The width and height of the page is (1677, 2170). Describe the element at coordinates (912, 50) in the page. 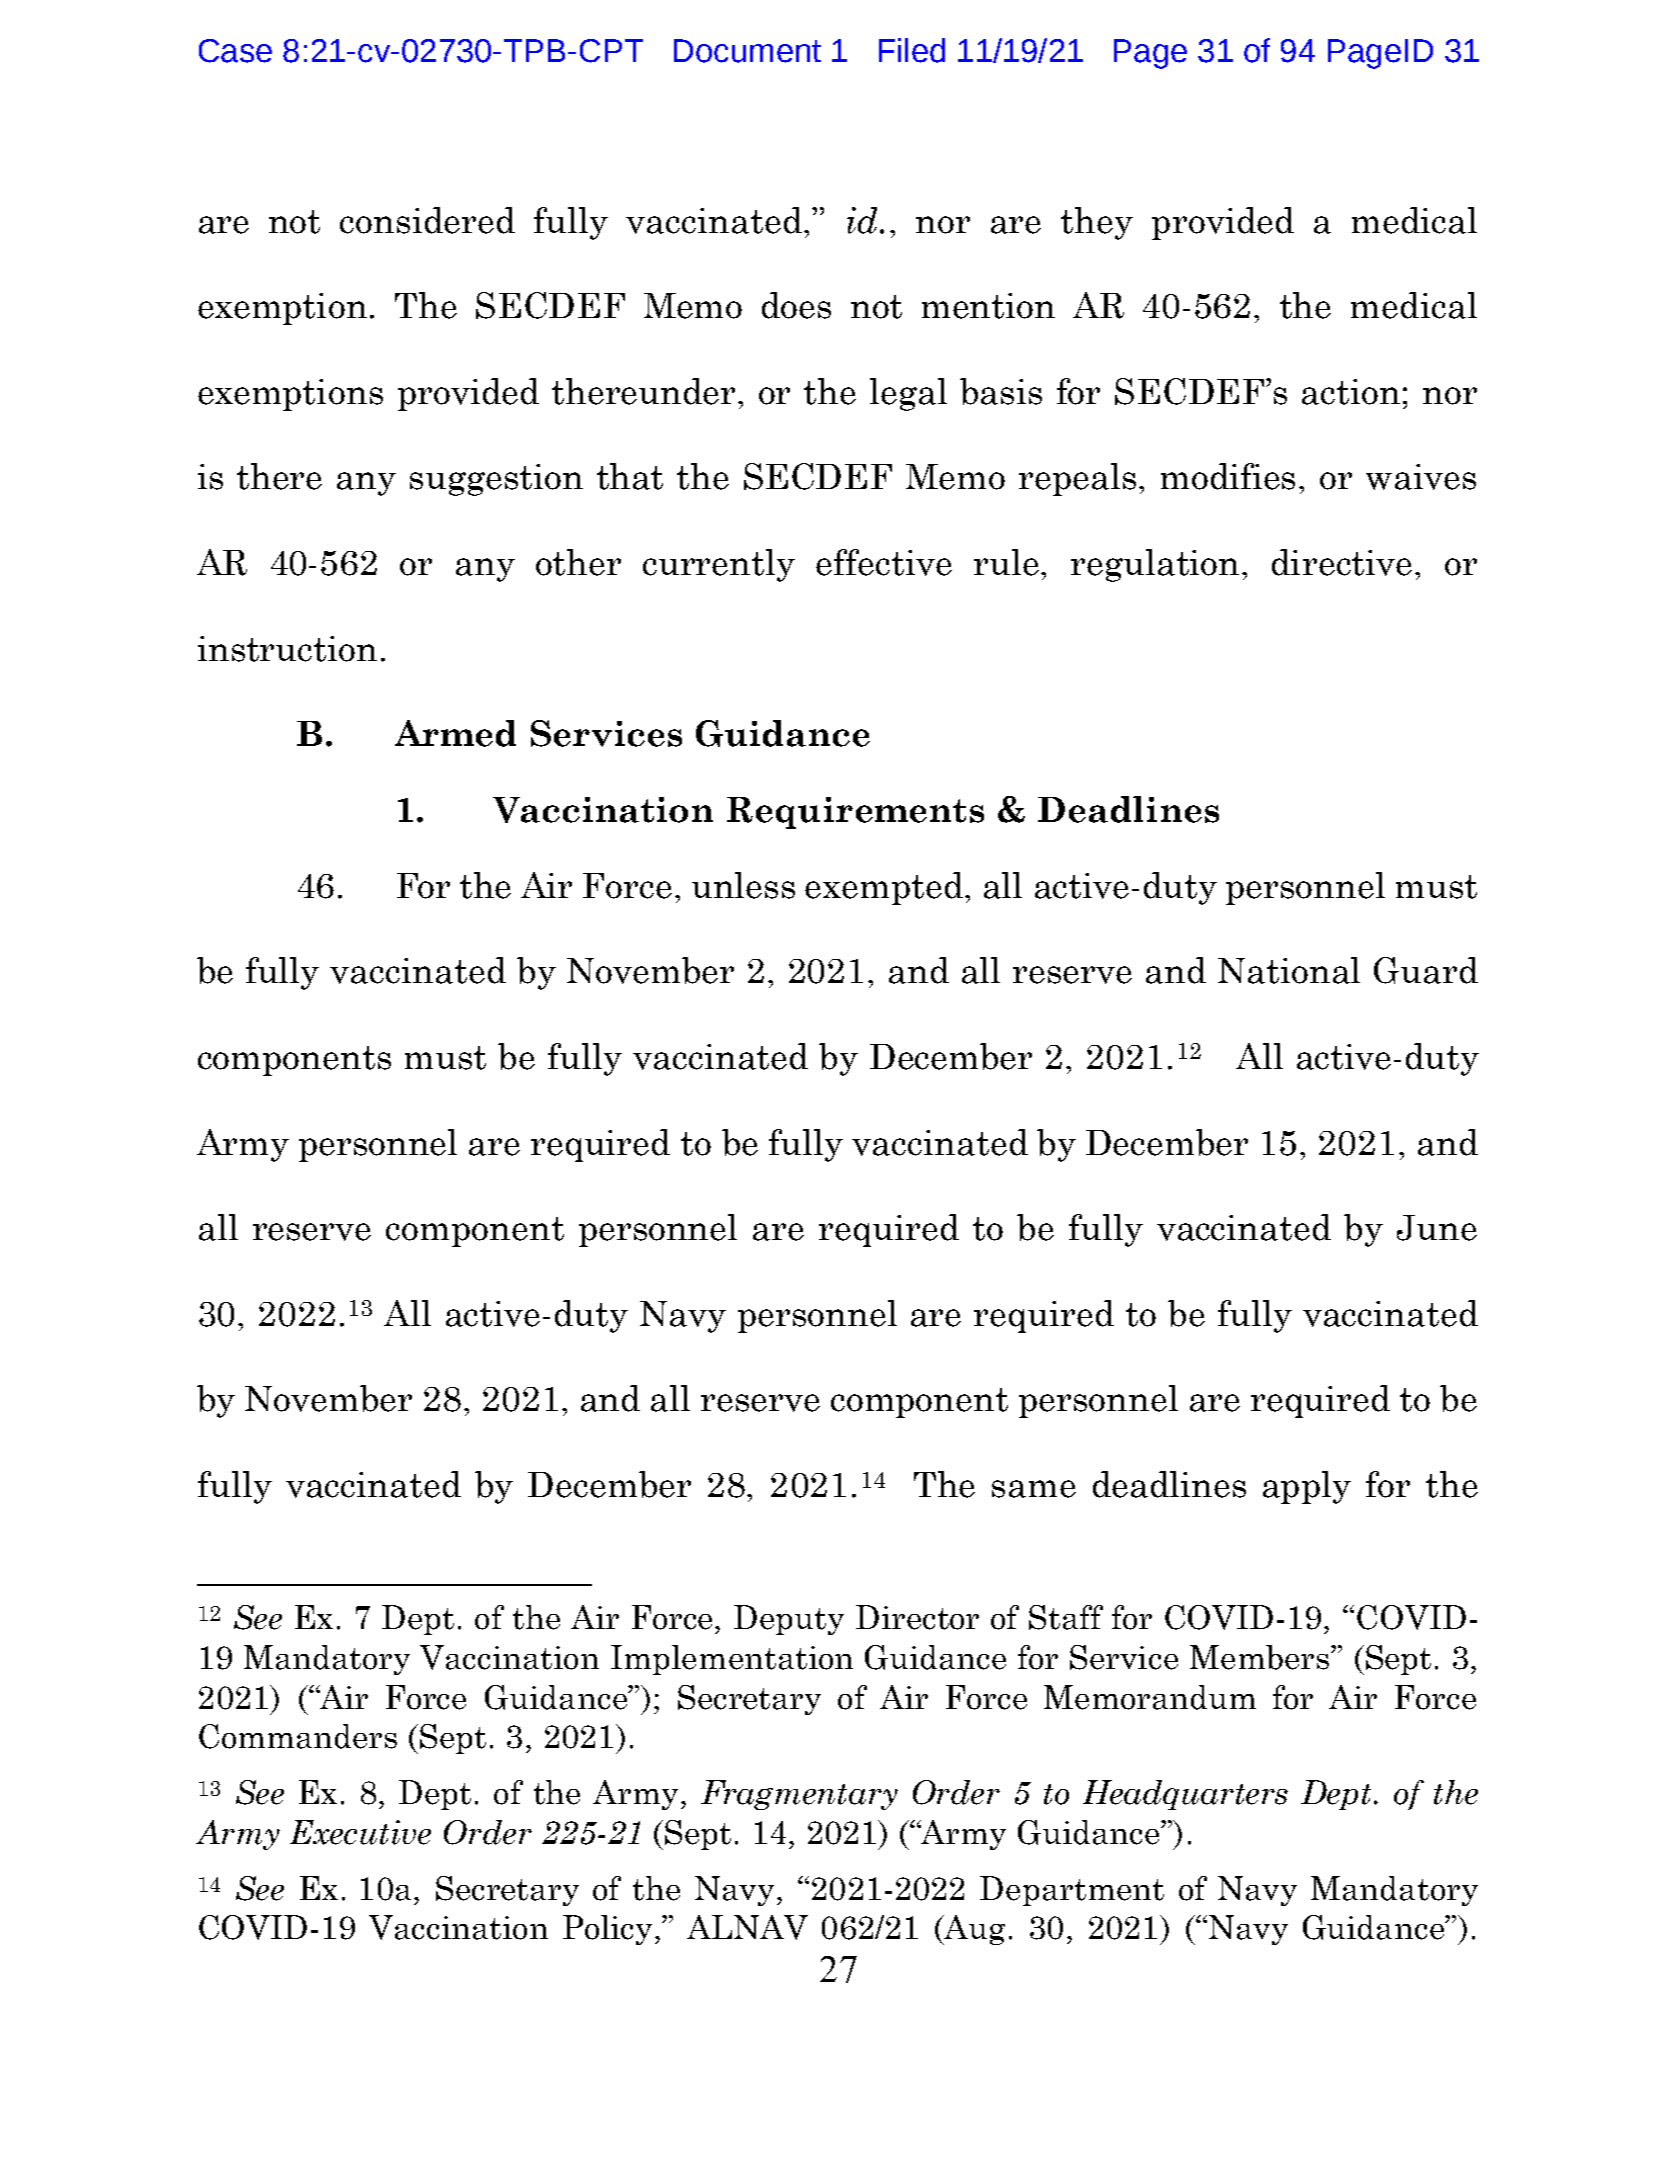

I see `Filed` at that location.
